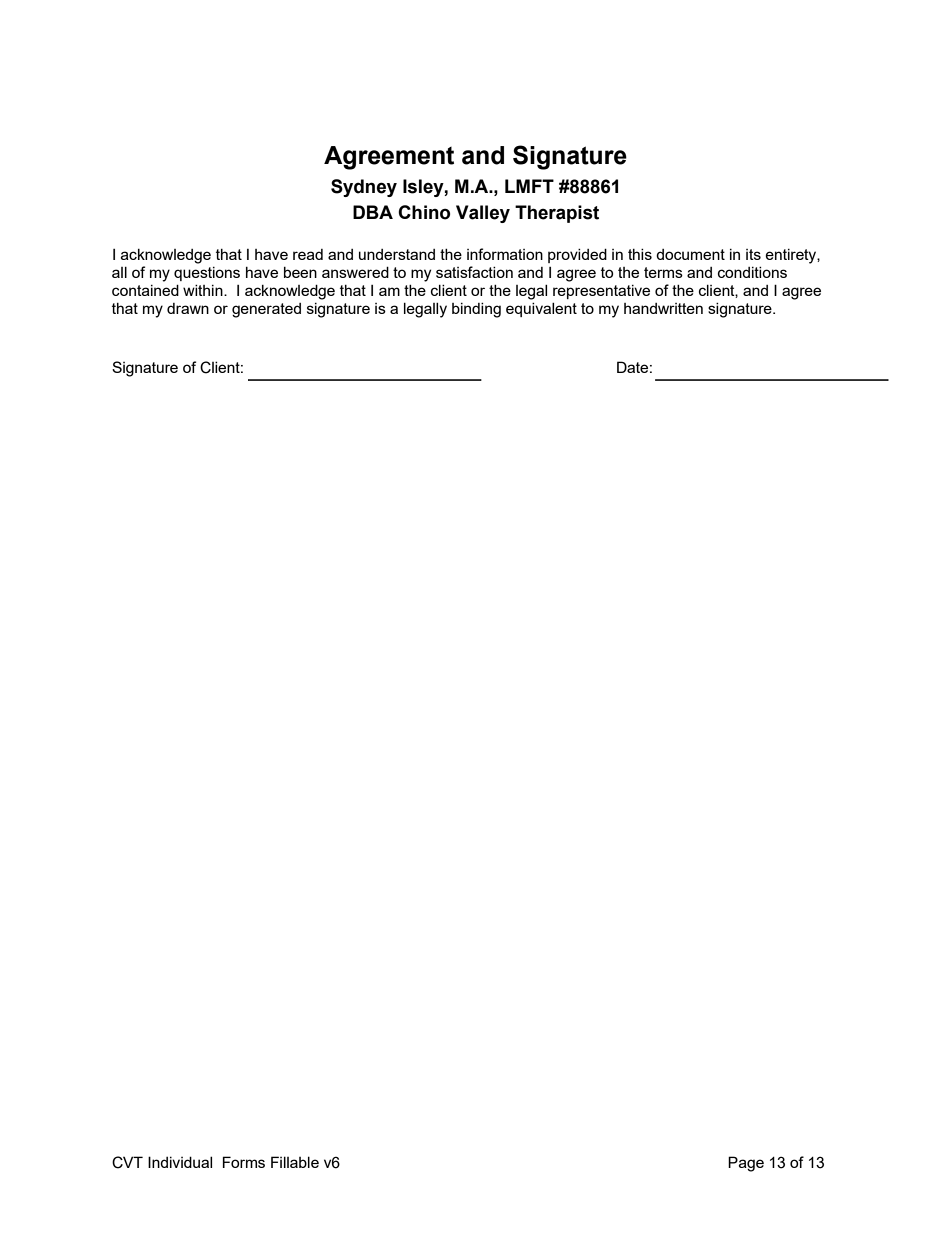 The image size is (952, 1233). I want to click on Forms, so click(244, 1162).
